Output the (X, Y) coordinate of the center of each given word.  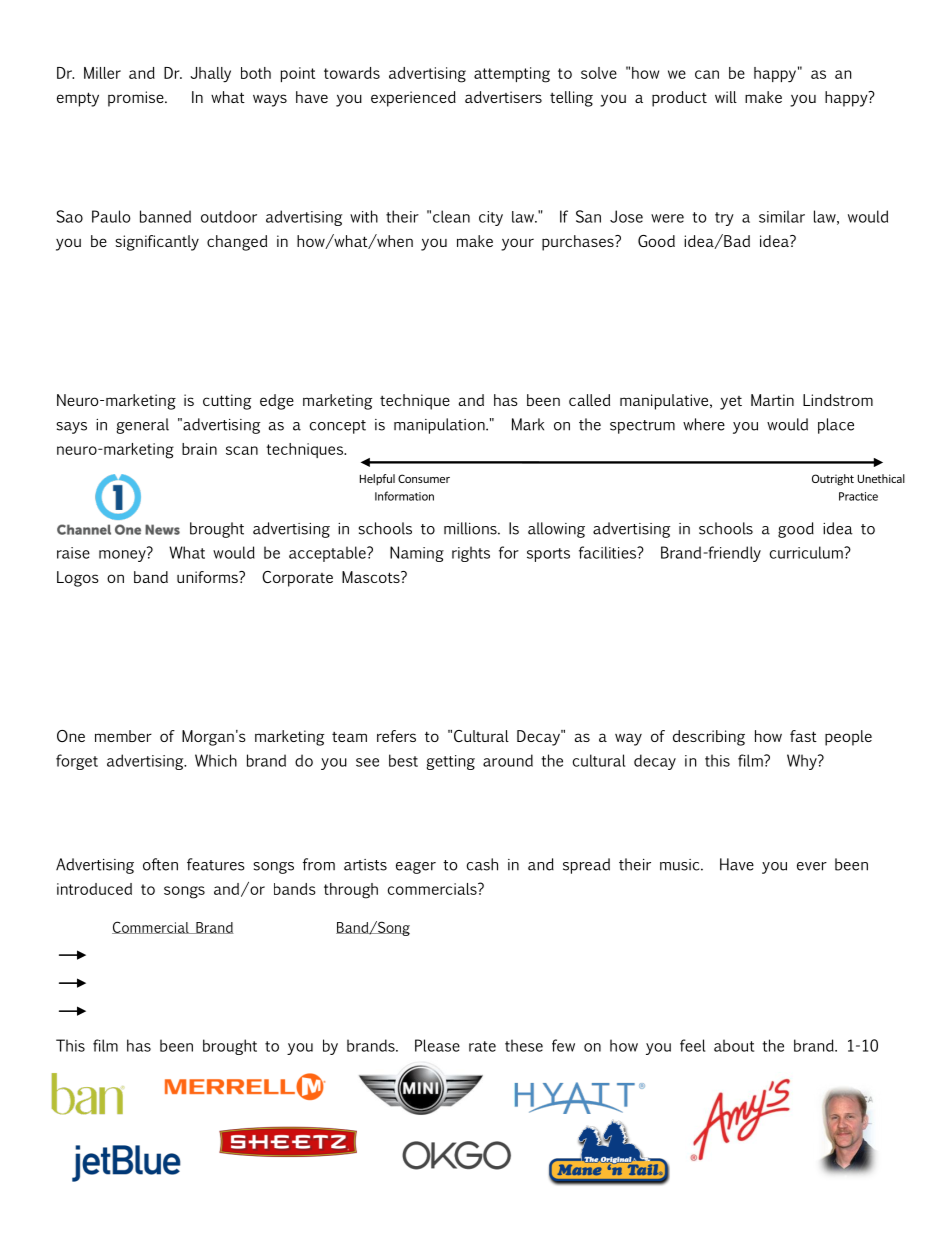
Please (437, 1045)
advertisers (503, 97)
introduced (94, 889)
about (734, 1045)
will (726, 97)
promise (137, 99)
